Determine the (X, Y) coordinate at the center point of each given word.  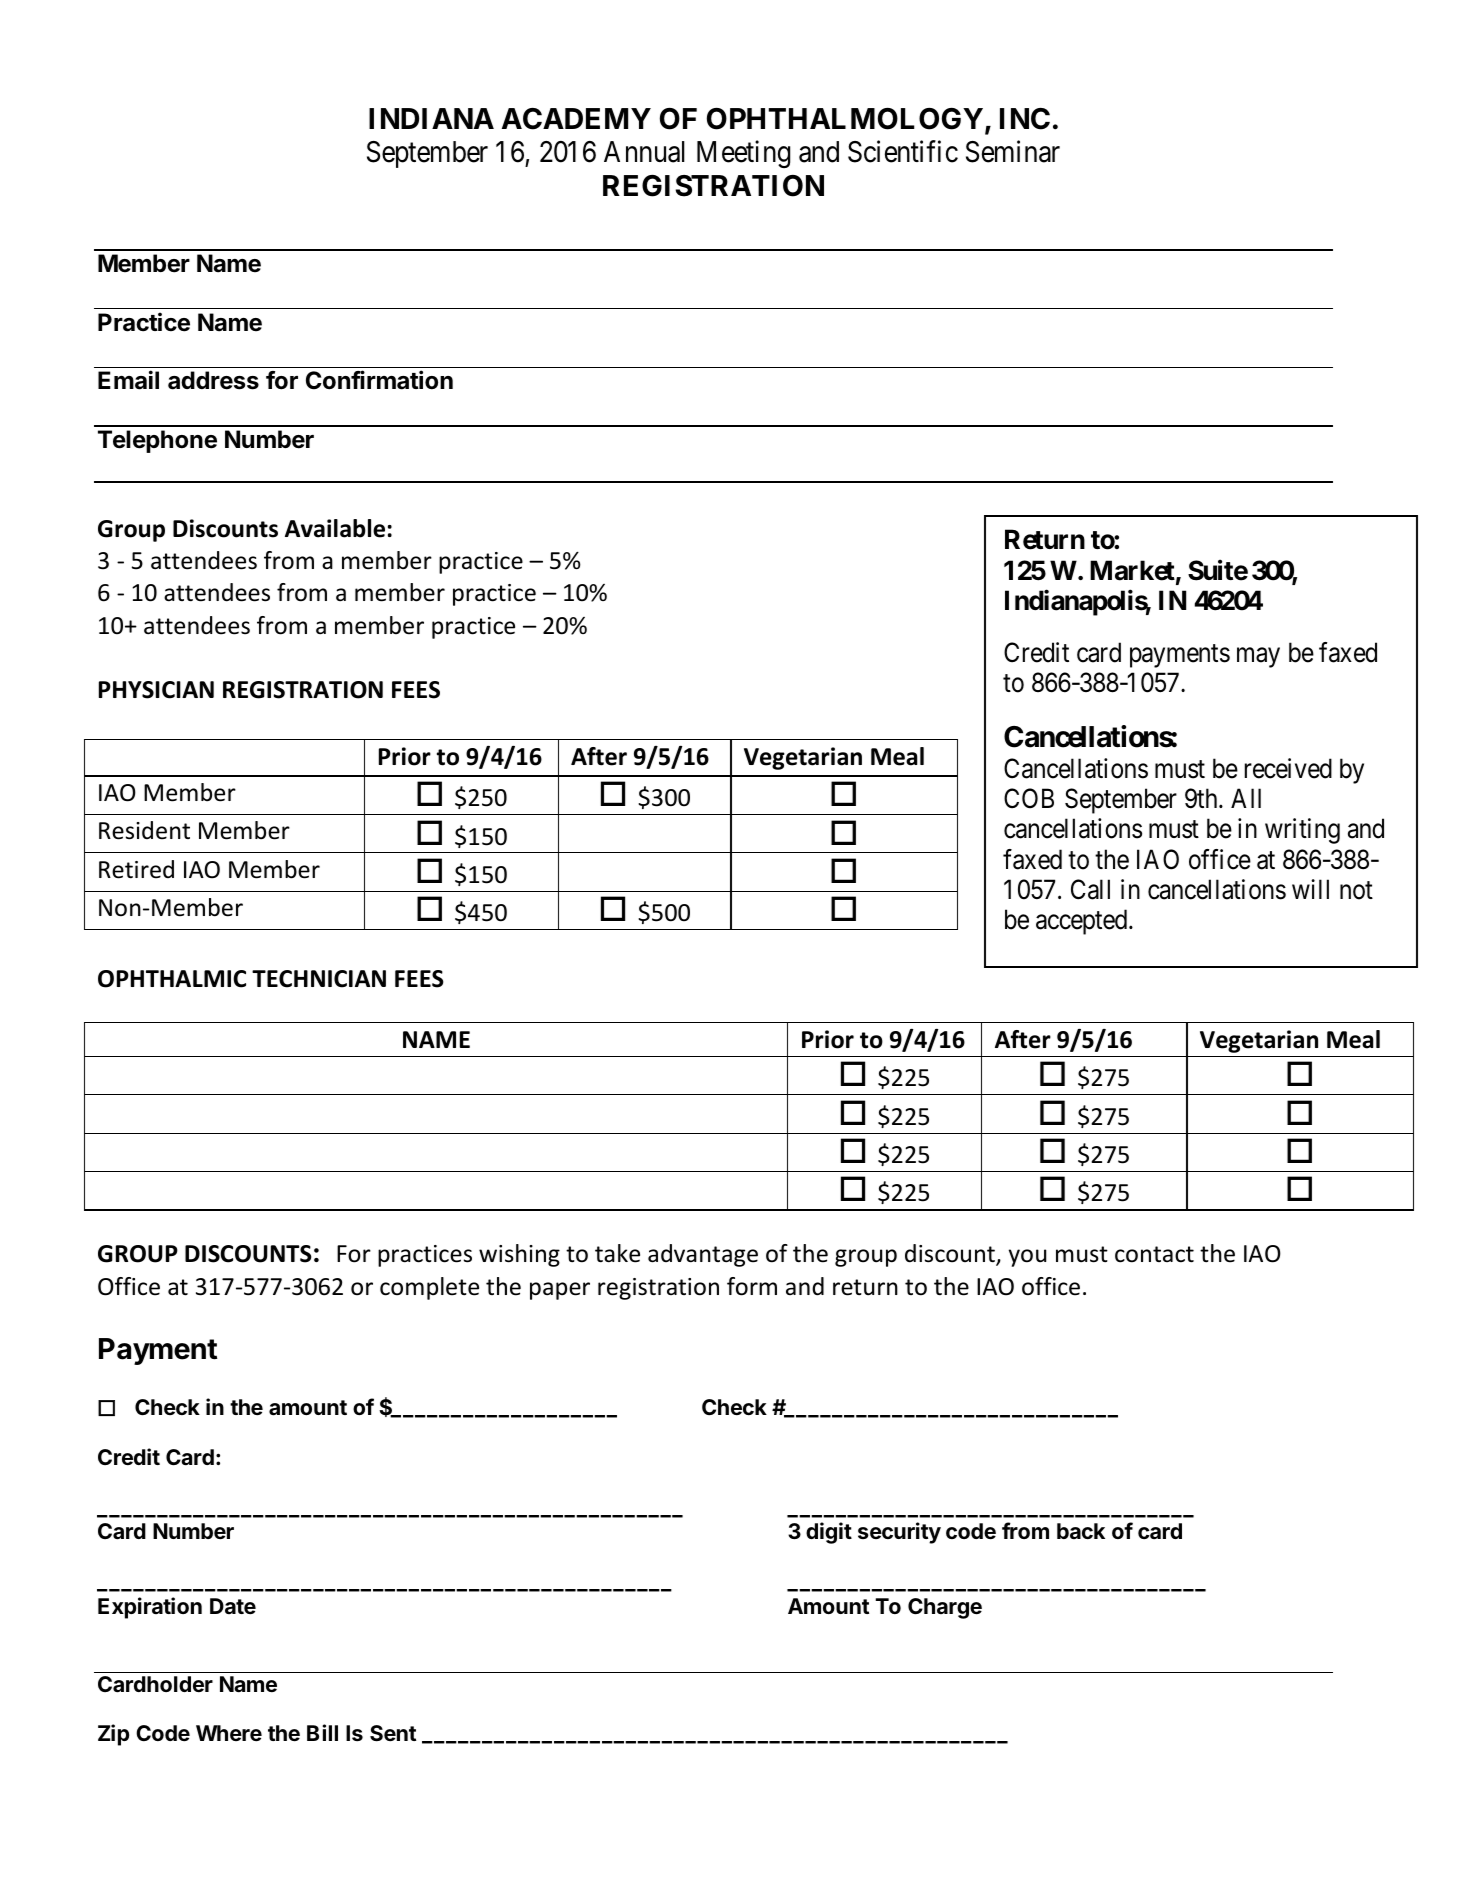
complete (429, 1288)
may (1258, 658)
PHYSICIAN (156, 690)
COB (1029, 798)
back (1081, 1531)
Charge (945, 1608)
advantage (703, 1255)
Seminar (1013, 151)
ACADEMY (576, 119)
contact (1154, 1254)
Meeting (743, 154)
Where (229, 1733)
